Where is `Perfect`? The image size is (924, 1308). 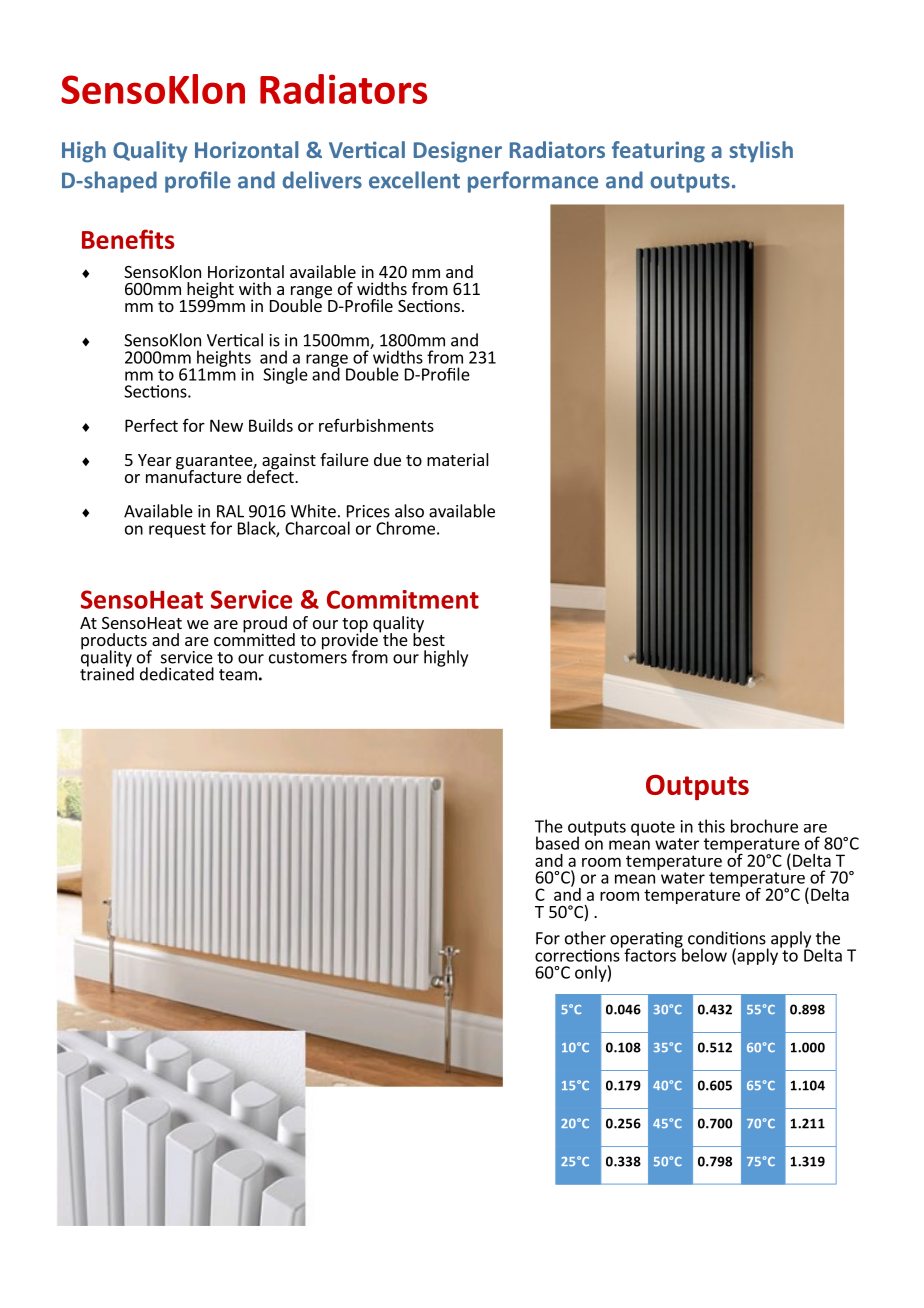 Perfect is located at coordinates (151, 425).
